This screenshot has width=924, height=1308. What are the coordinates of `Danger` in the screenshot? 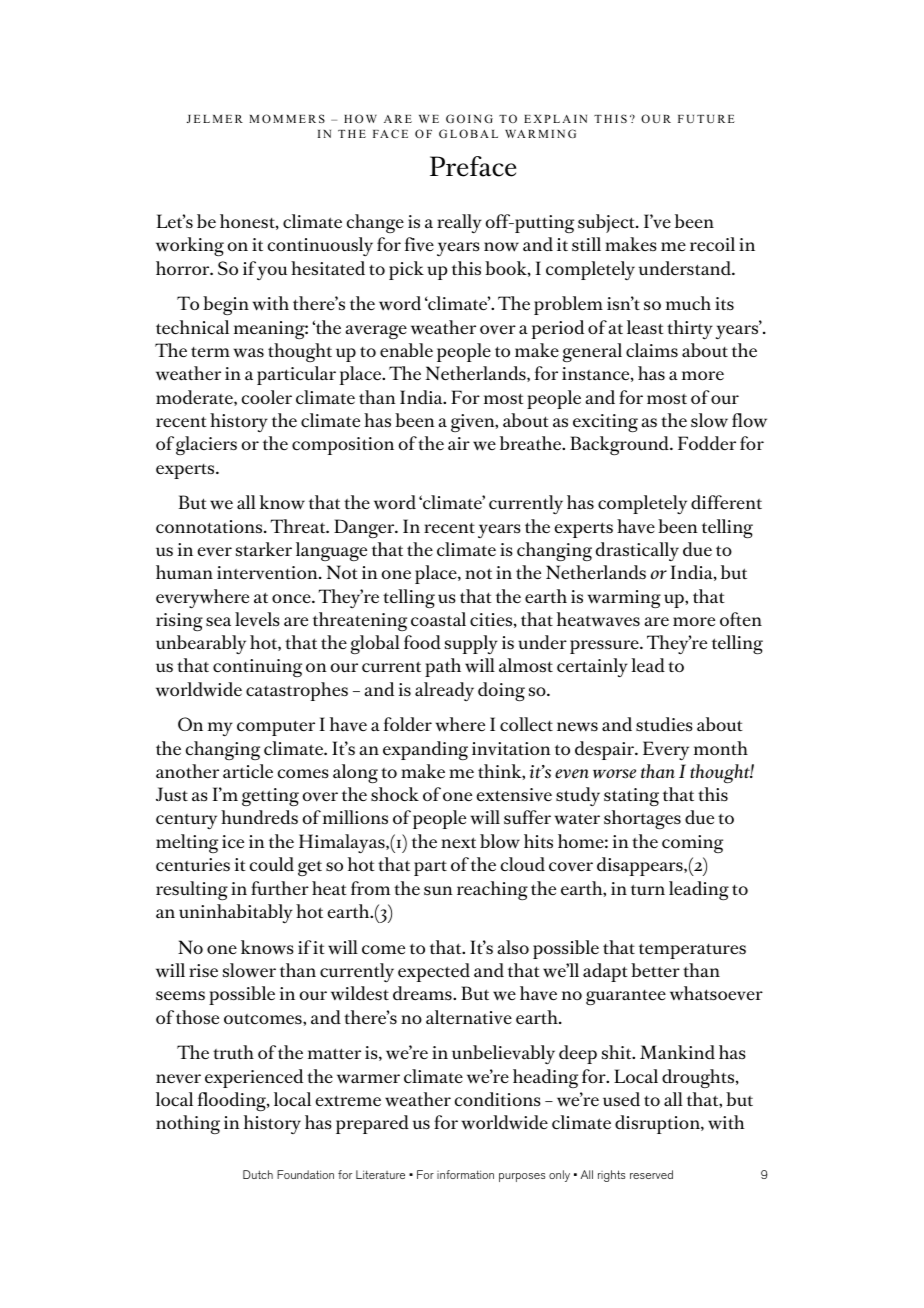 It's located at (365, 528).
